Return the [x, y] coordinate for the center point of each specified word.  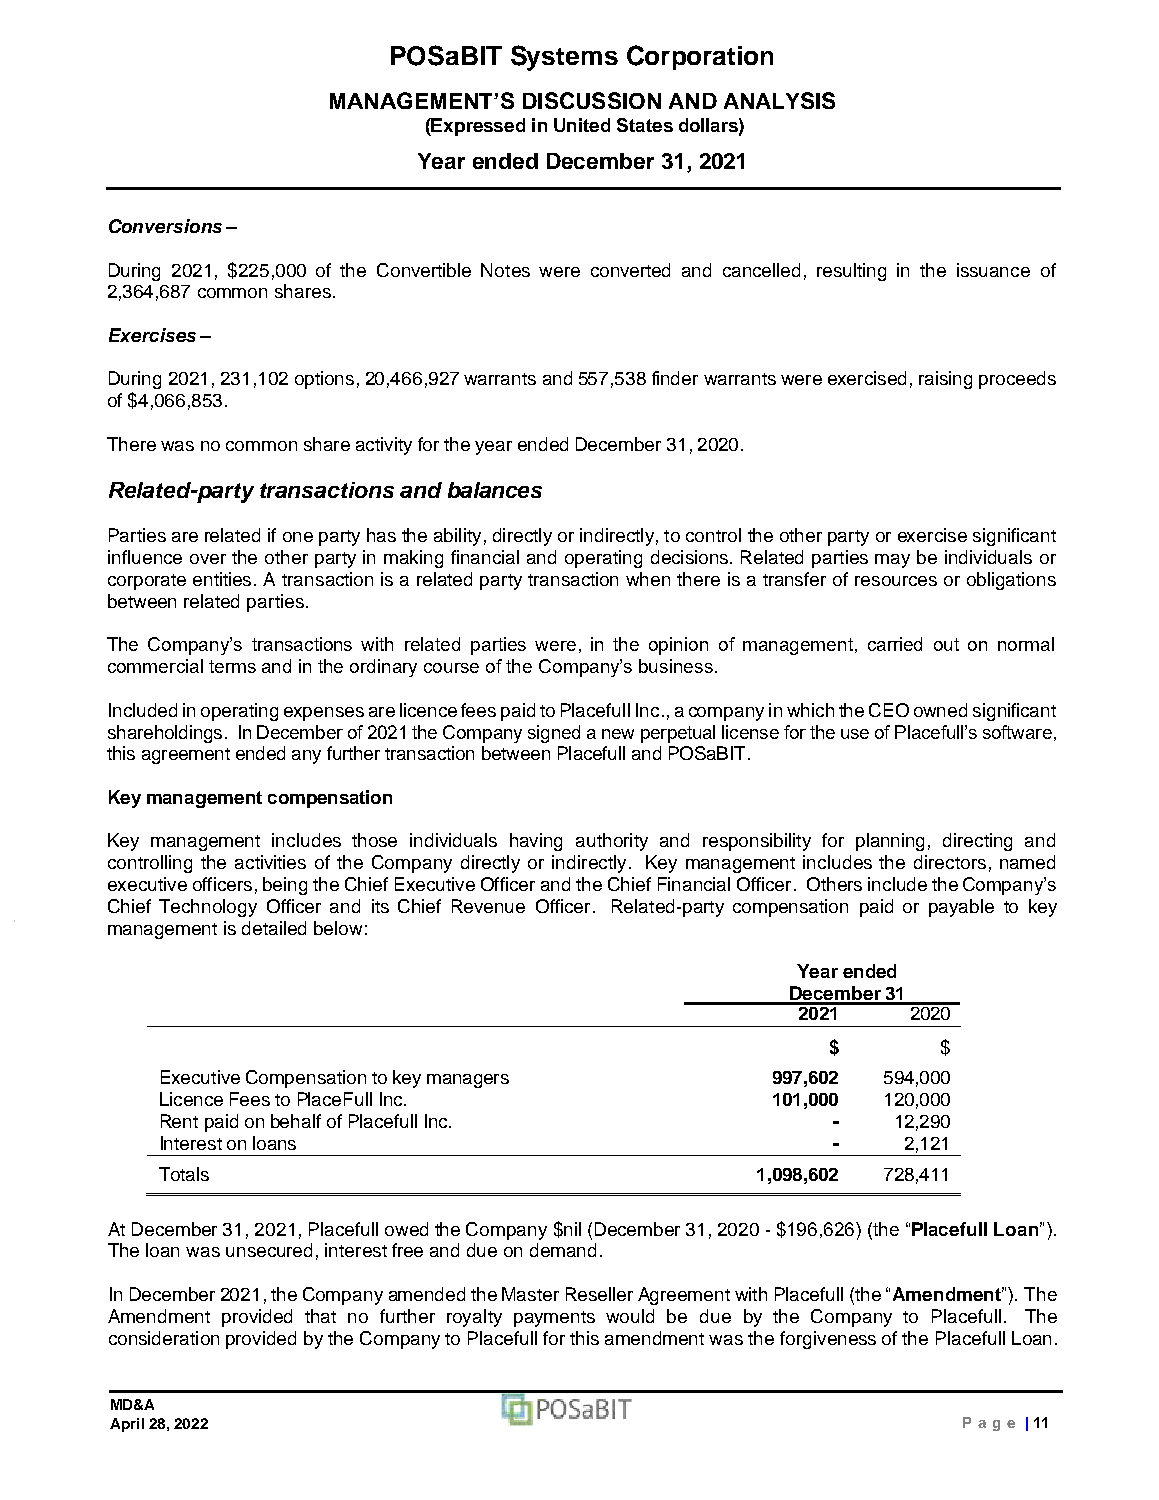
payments [554, 1319]
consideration [164, 1338]
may [892, 561]
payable [961, 908]
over [208, 559]
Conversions [165, 226]
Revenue [488, 906]
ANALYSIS [779, 100]
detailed [274, 928]
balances [495, 490]
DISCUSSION [592, 100]
